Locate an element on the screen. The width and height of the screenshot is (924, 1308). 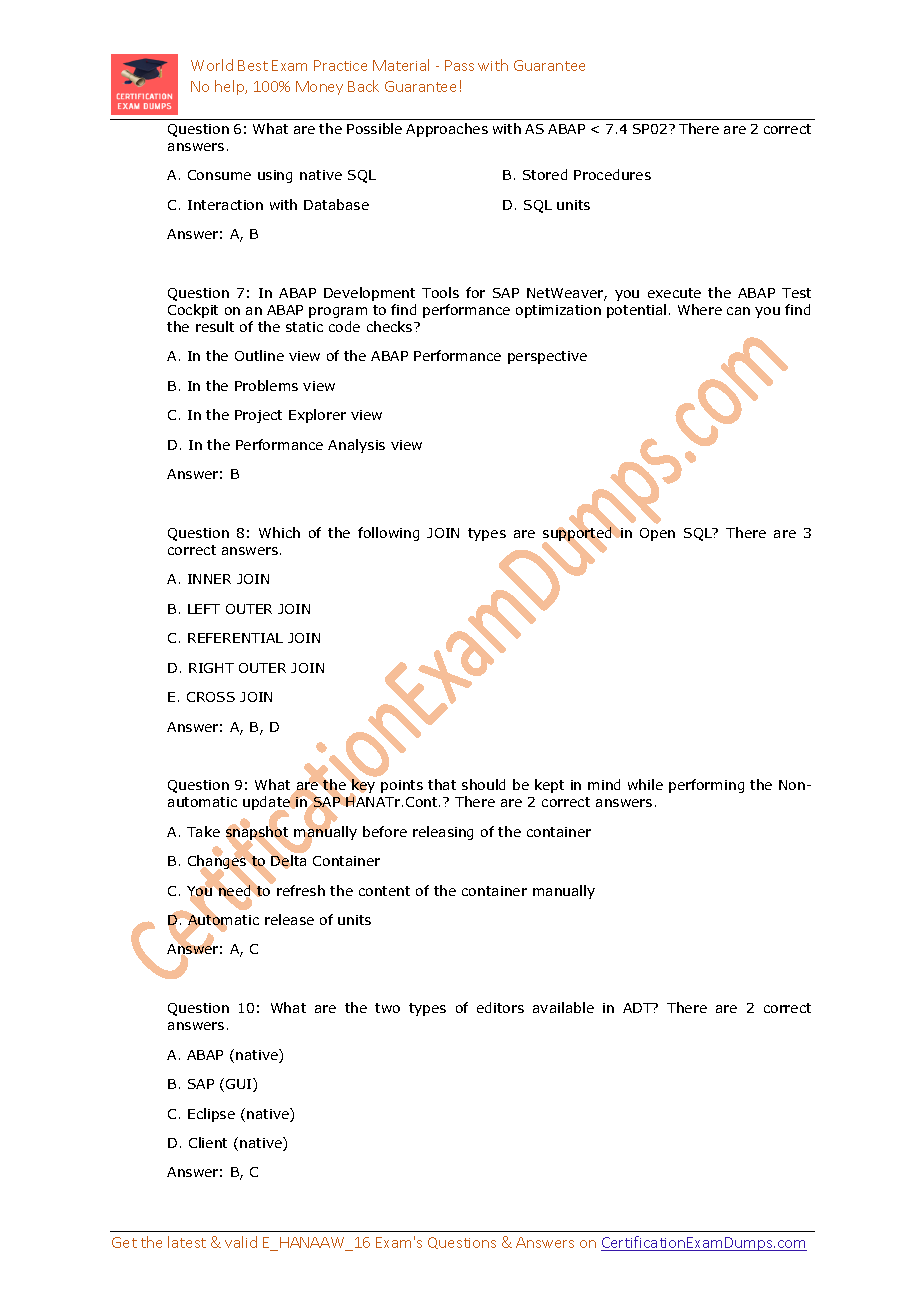
ADT is located at coordinates (638, 1008).
